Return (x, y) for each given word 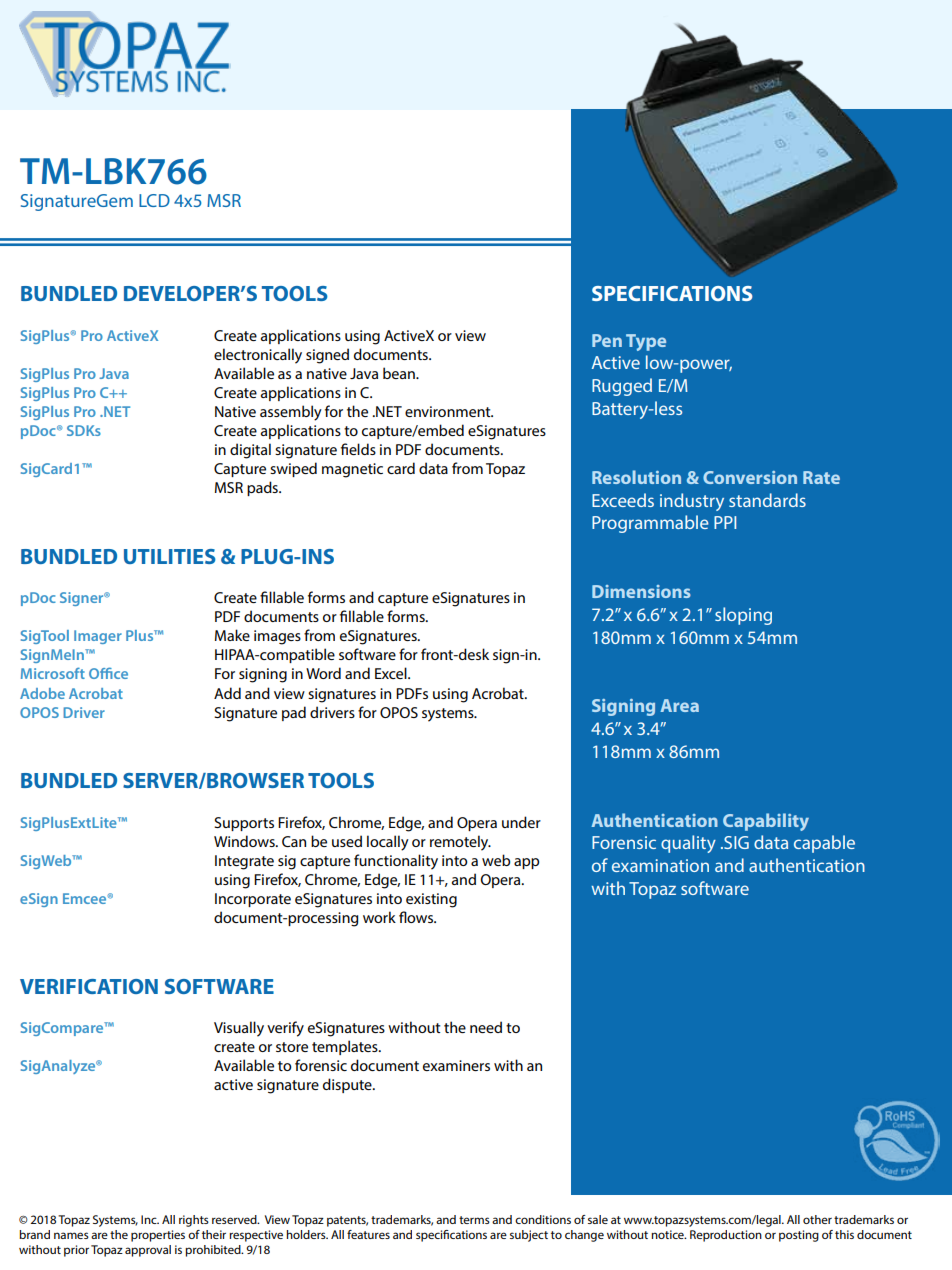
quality (688, 844)
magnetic (352, 470)
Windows (245, 841)
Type (646, 342)
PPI (725, 522)
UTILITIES (170, 556)
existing (431, 900)
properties (158, 1236)
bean (400, 373)
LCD (154, 200)
